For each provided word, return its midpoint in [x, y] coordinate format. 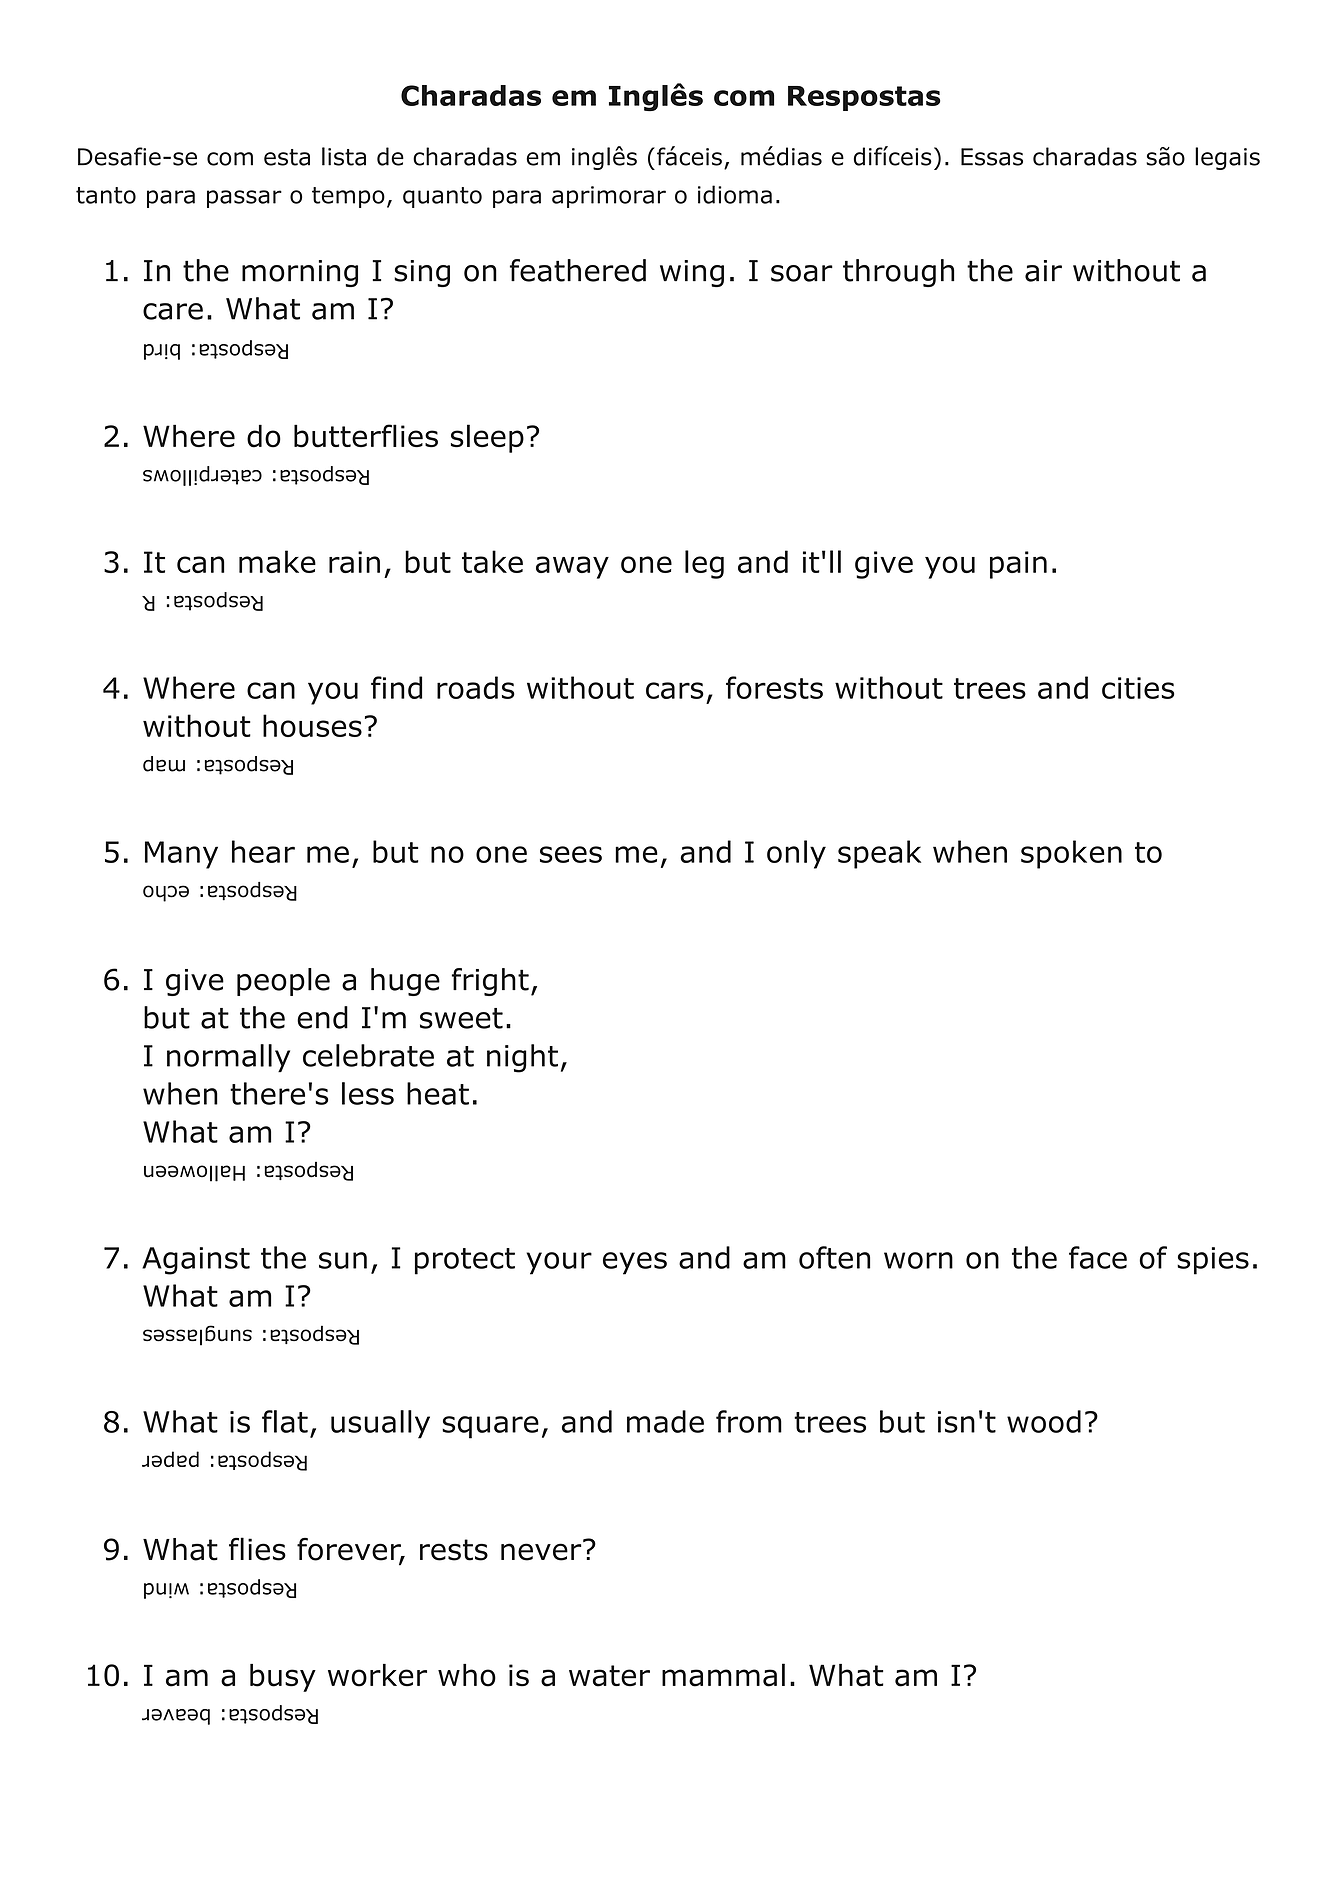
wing [692, 273]
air [1043, 271]
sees [571, 854]
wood [1044, 1421]
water [609, 1676]
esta [287, 157]
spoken [1071, 854]
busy [283, 1678]
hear [263, 851]
